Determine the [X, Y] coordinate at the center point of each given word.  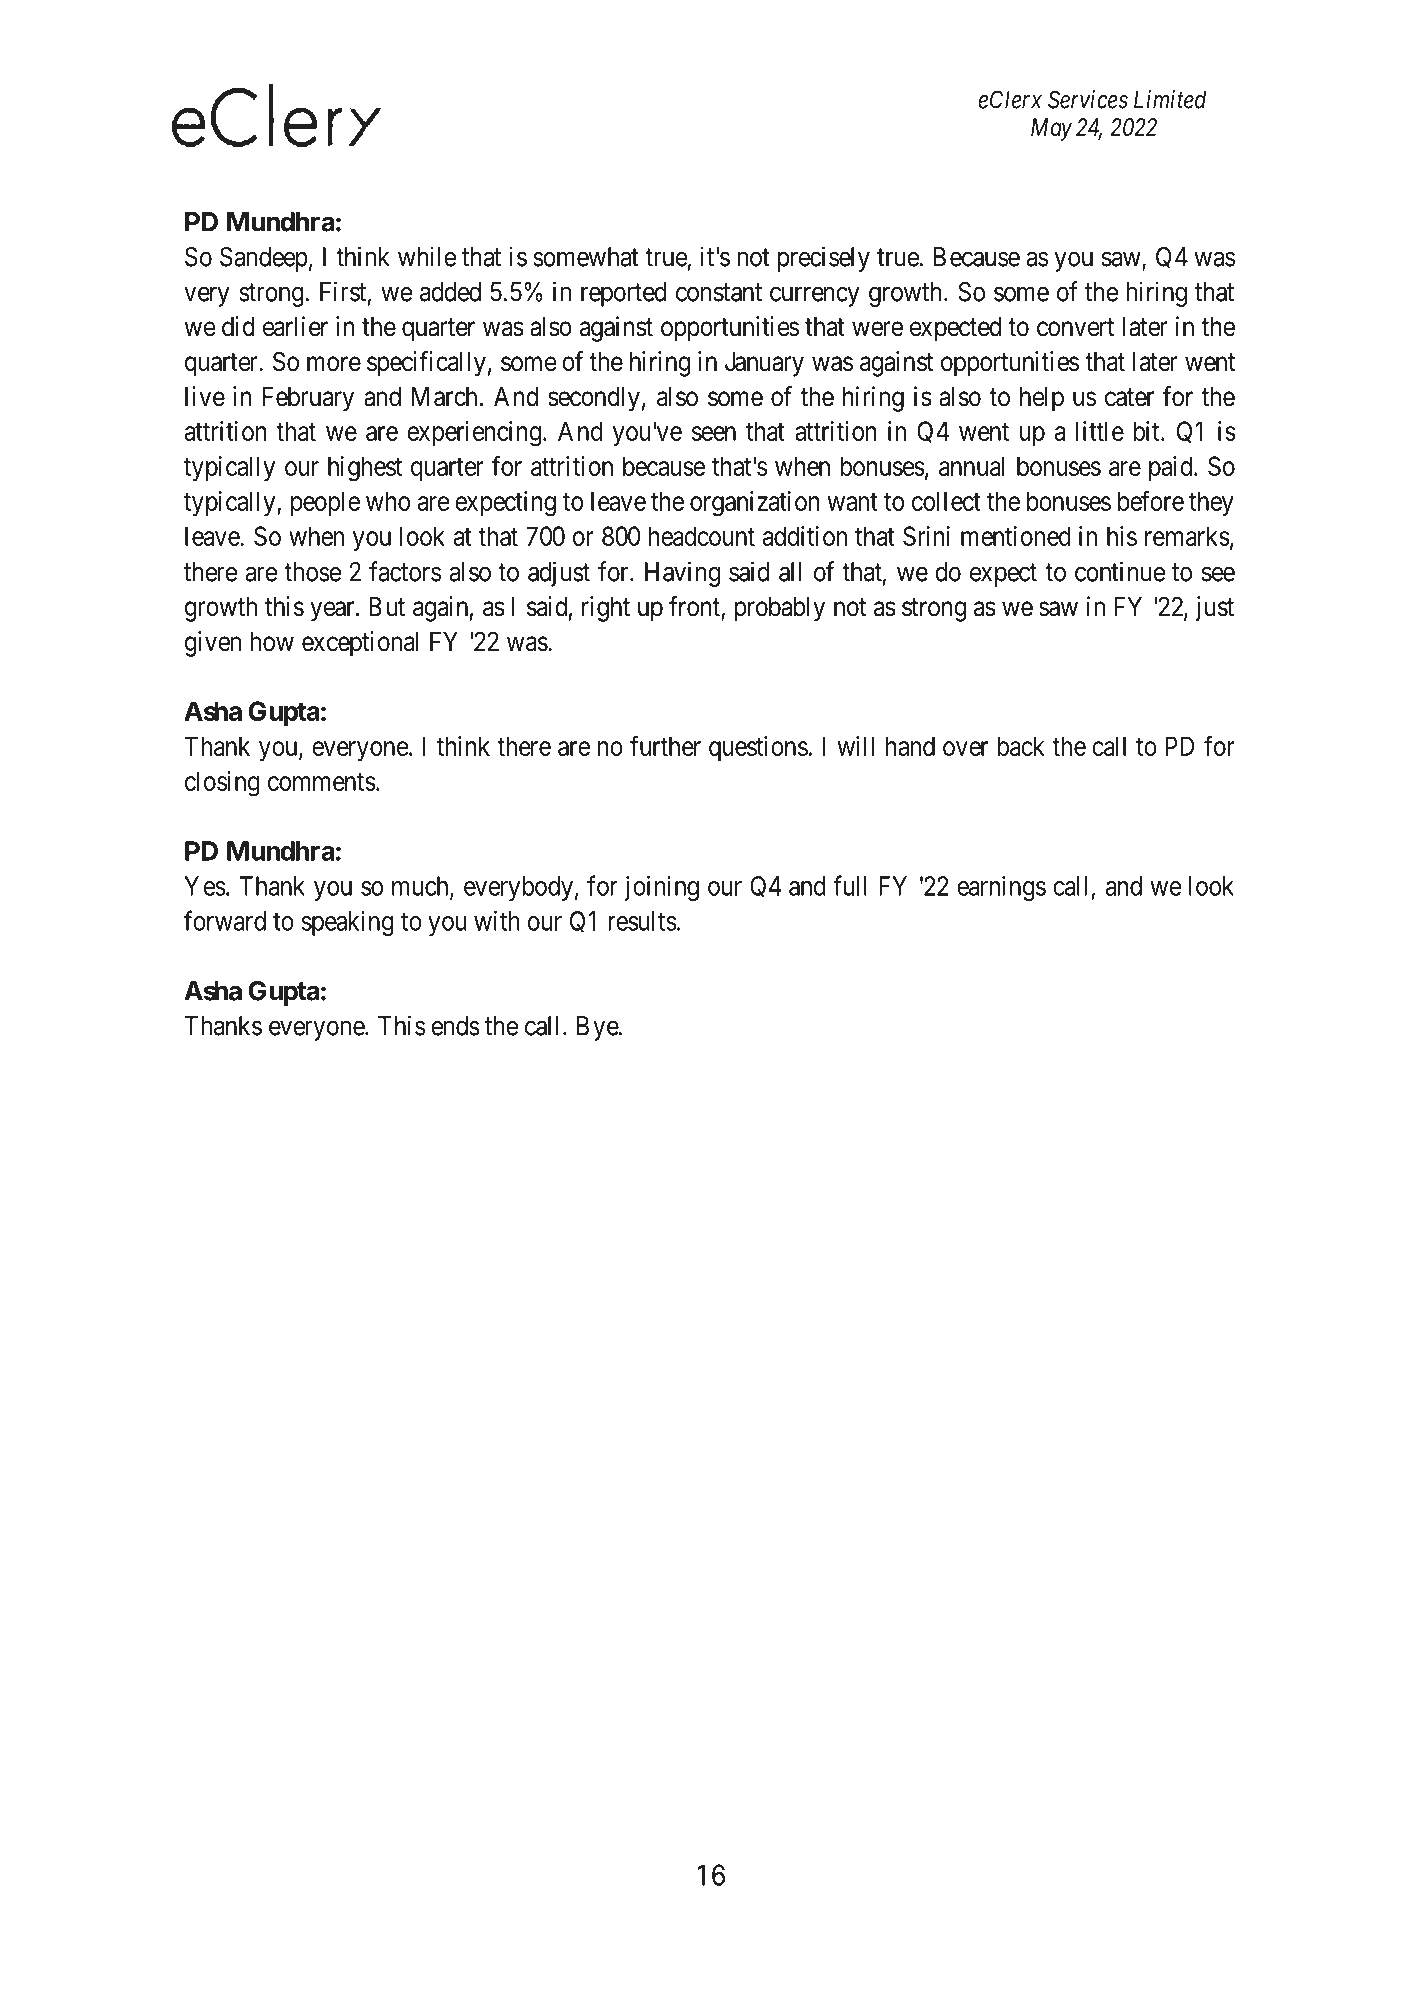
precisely [823, 259]
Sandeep [264, 259]
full [850, 885]
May [1051, 129]
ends [455, 1026]
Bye [598, 1028]
